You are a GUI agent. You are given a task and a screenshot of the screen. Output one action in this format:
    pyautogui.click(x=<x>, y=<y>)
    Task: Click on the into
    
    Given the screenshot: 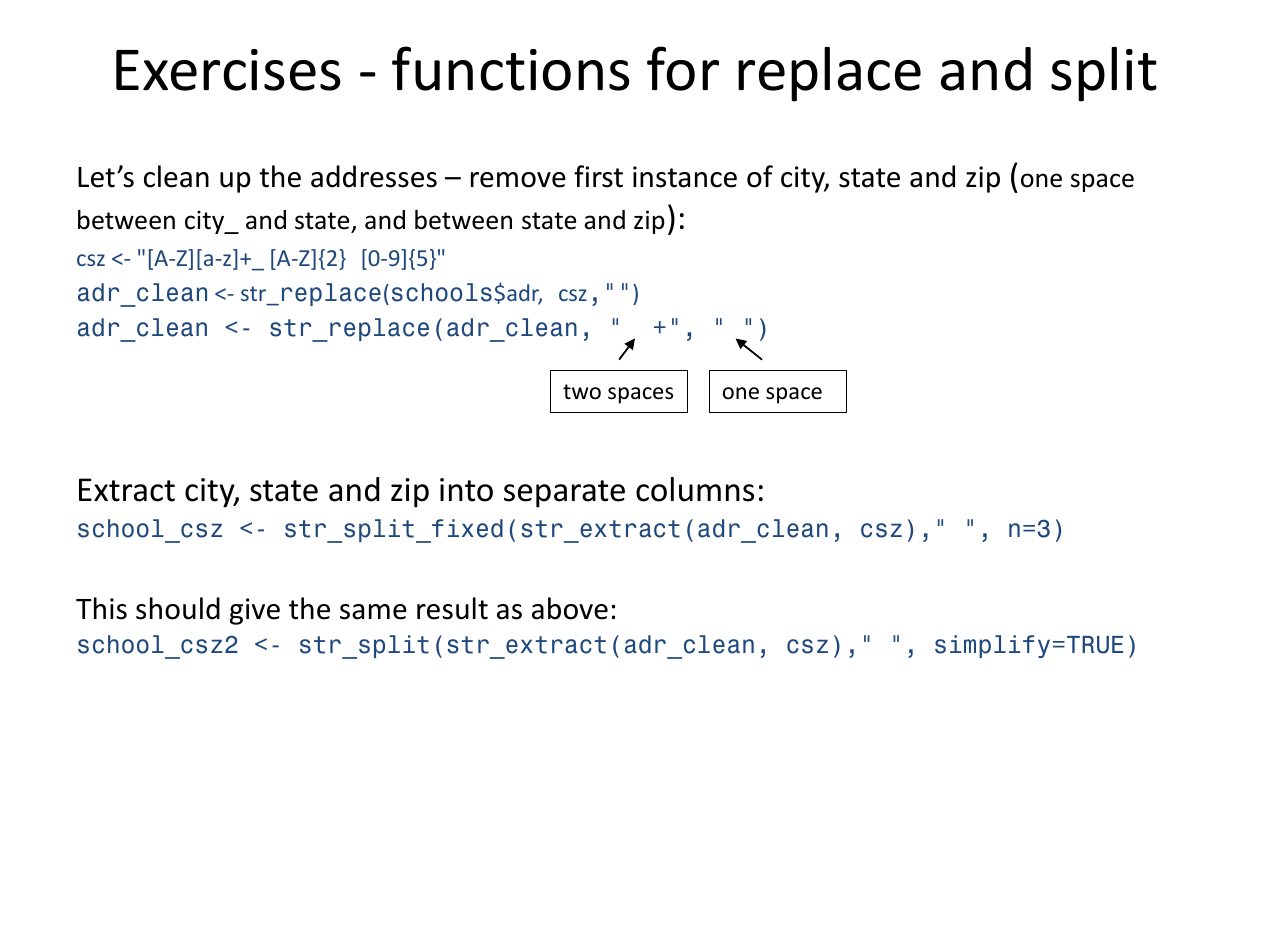 What is the action you would take?
    pyautogui.click(x=466, y=490)
